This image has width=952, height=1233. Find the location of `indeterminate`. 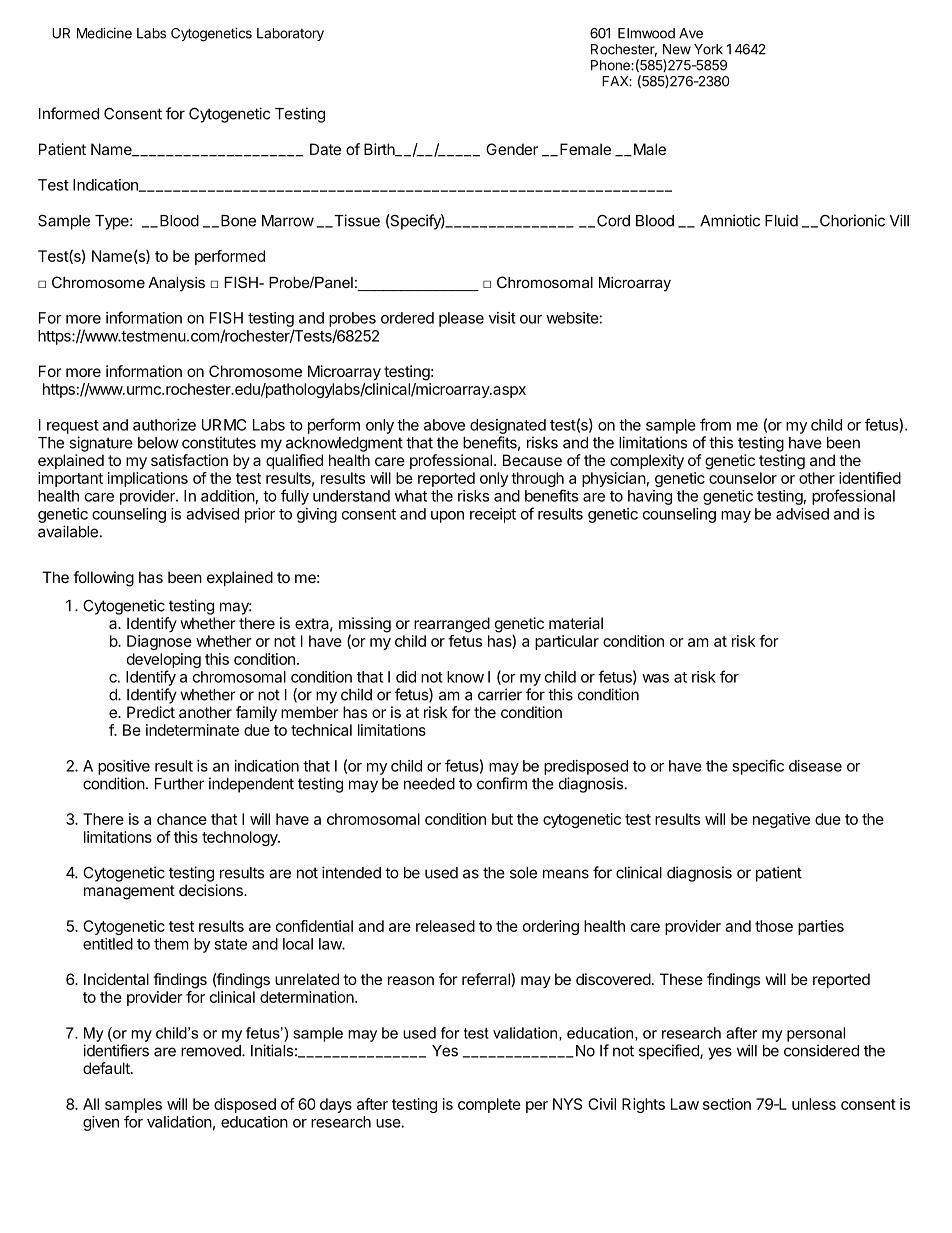

indeterminate is located at coordinates (192, 730).
